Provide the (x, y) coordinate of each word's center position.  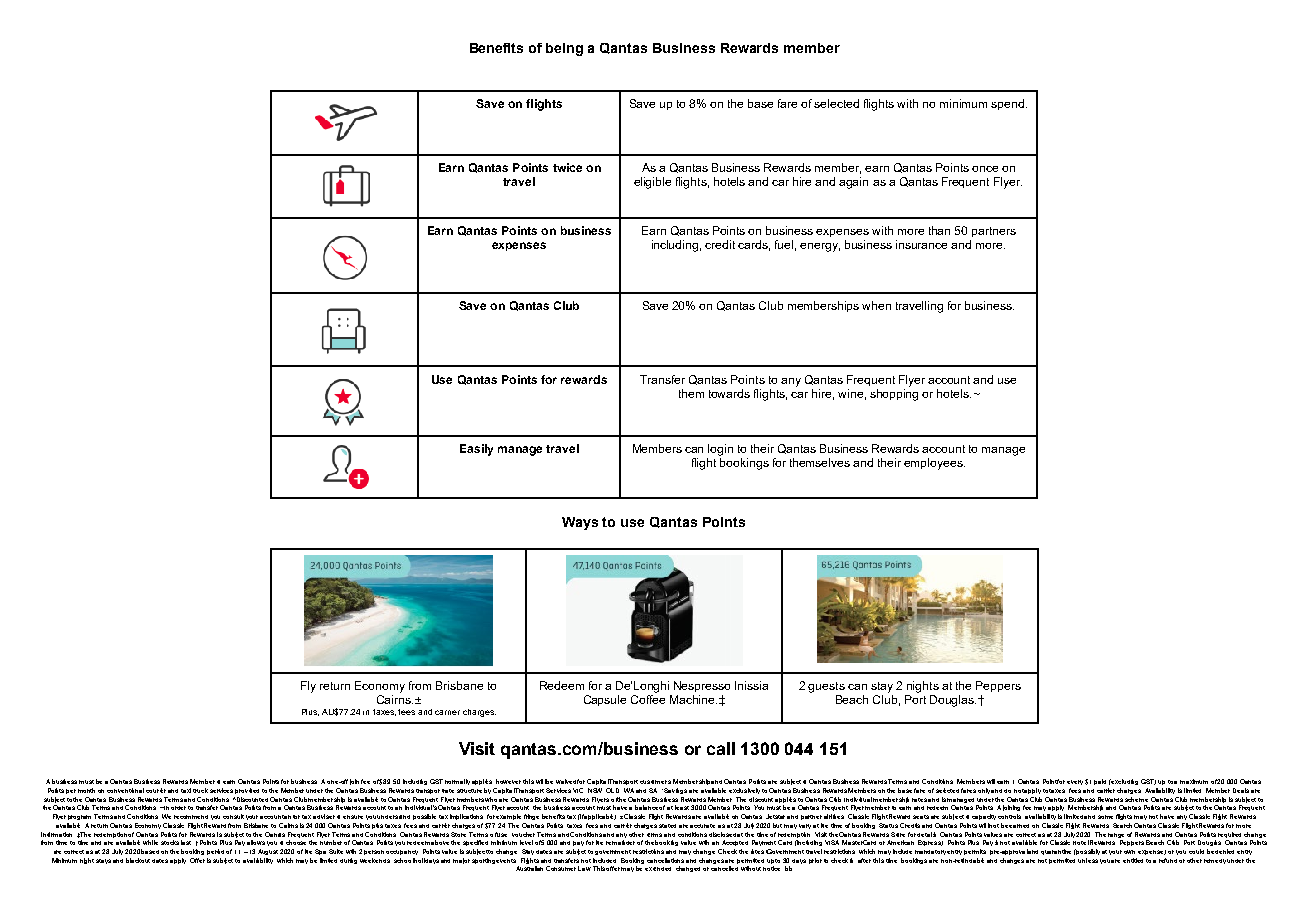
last (186, 842)
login (720, 450)
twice (567, 167)
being (564, 49)
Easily (476, 450)
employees (934, 464)
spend (1009, 104)
